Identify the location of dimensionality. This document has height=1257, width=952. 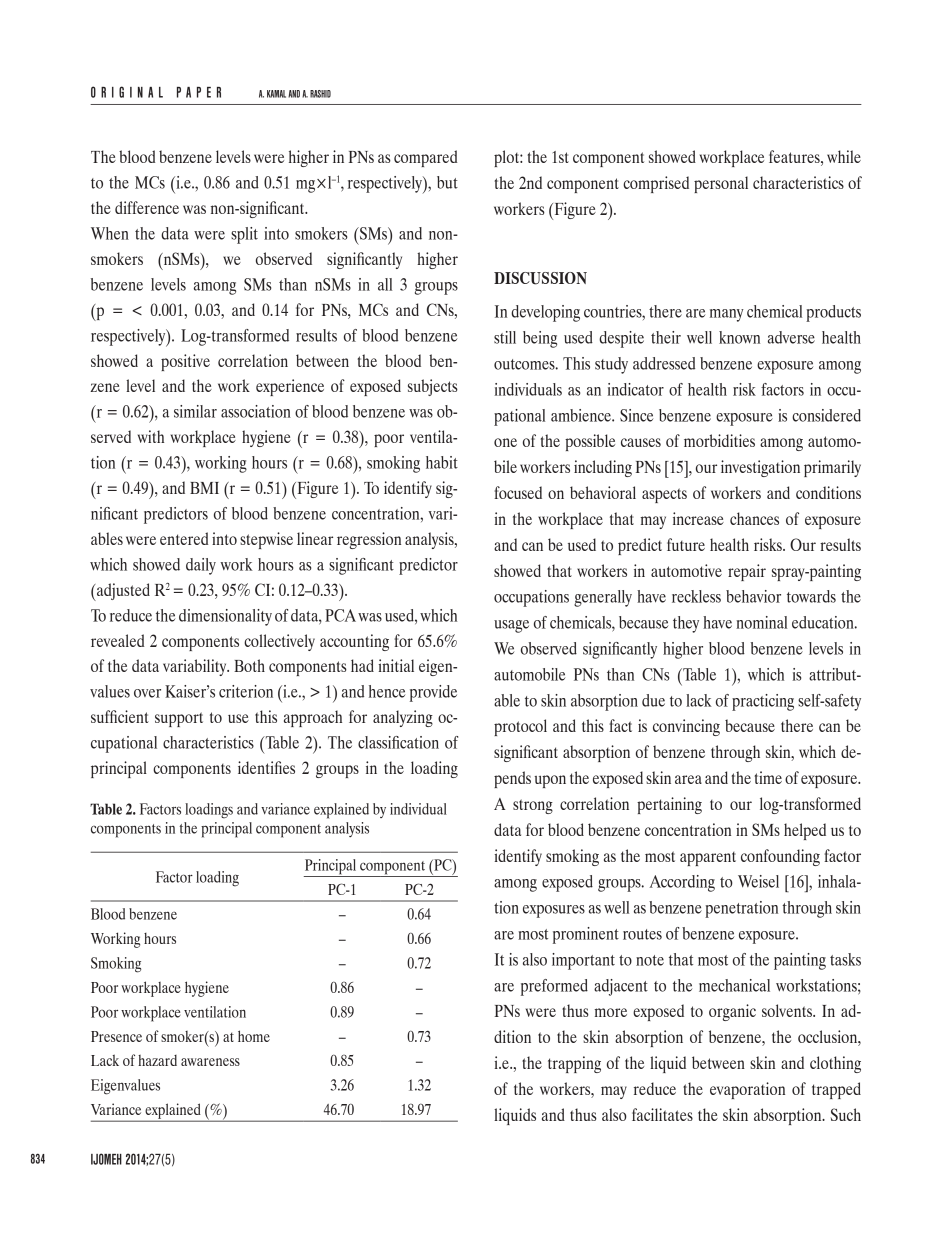
(225, 617).
